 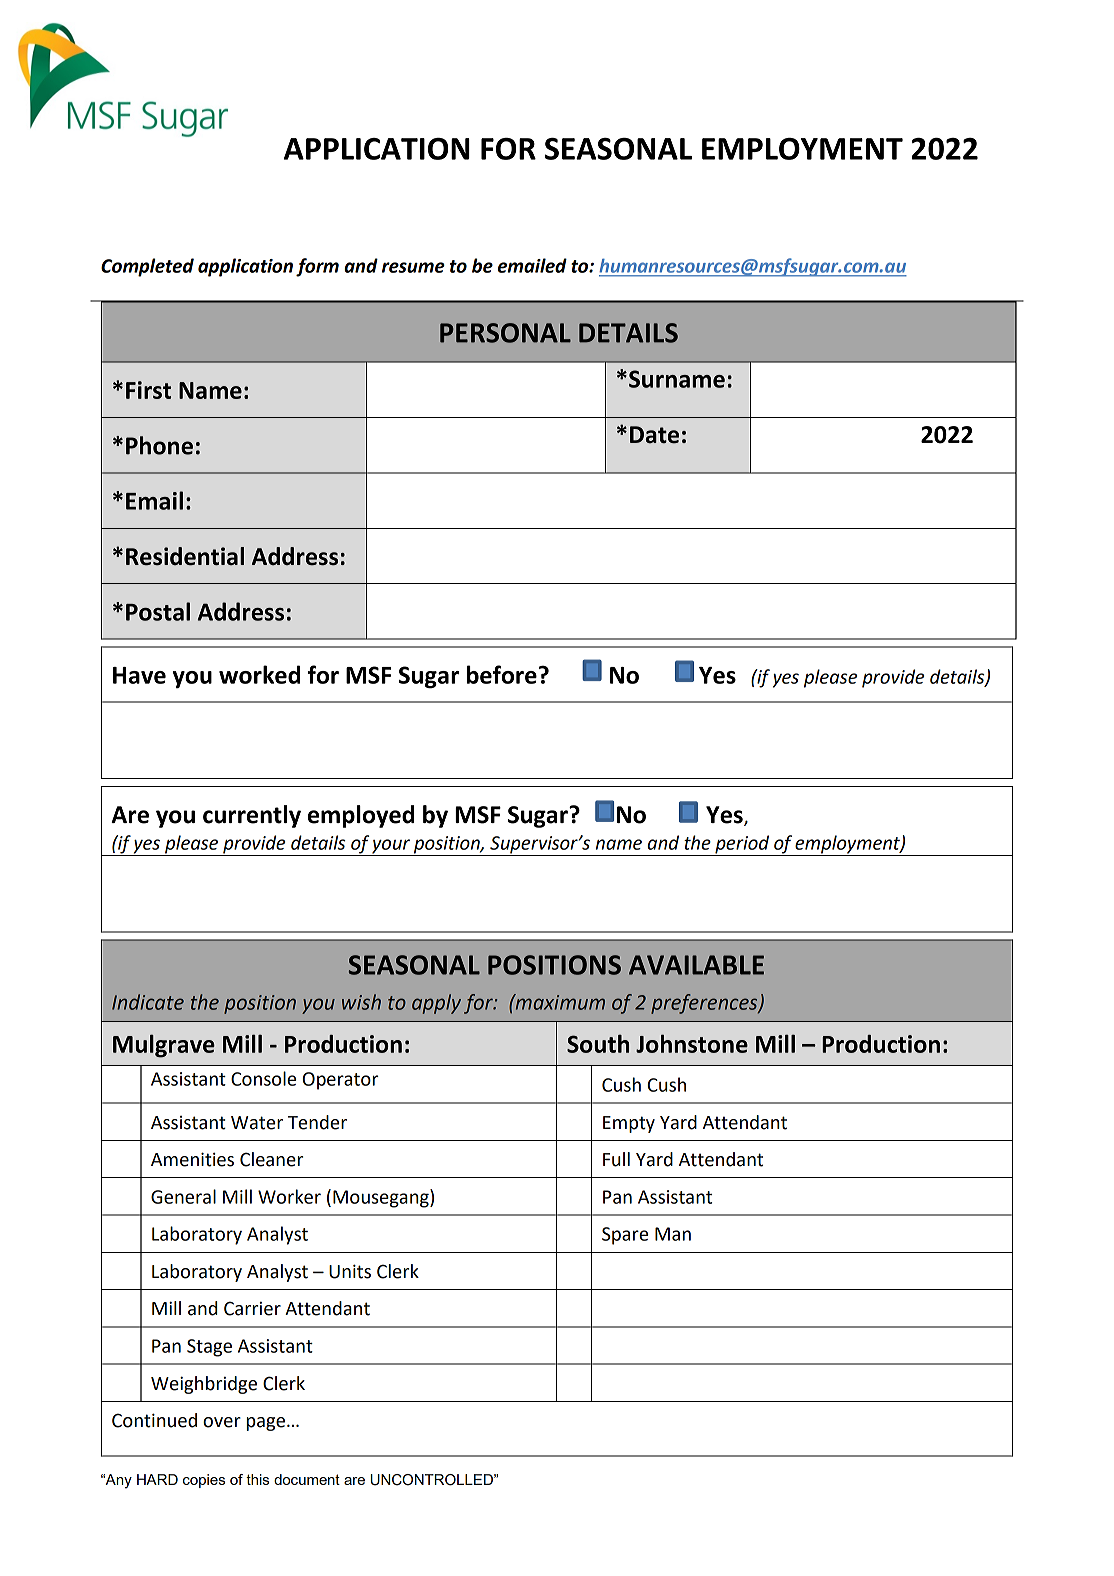 I want to click on over, so click(x=222, y=1422).
